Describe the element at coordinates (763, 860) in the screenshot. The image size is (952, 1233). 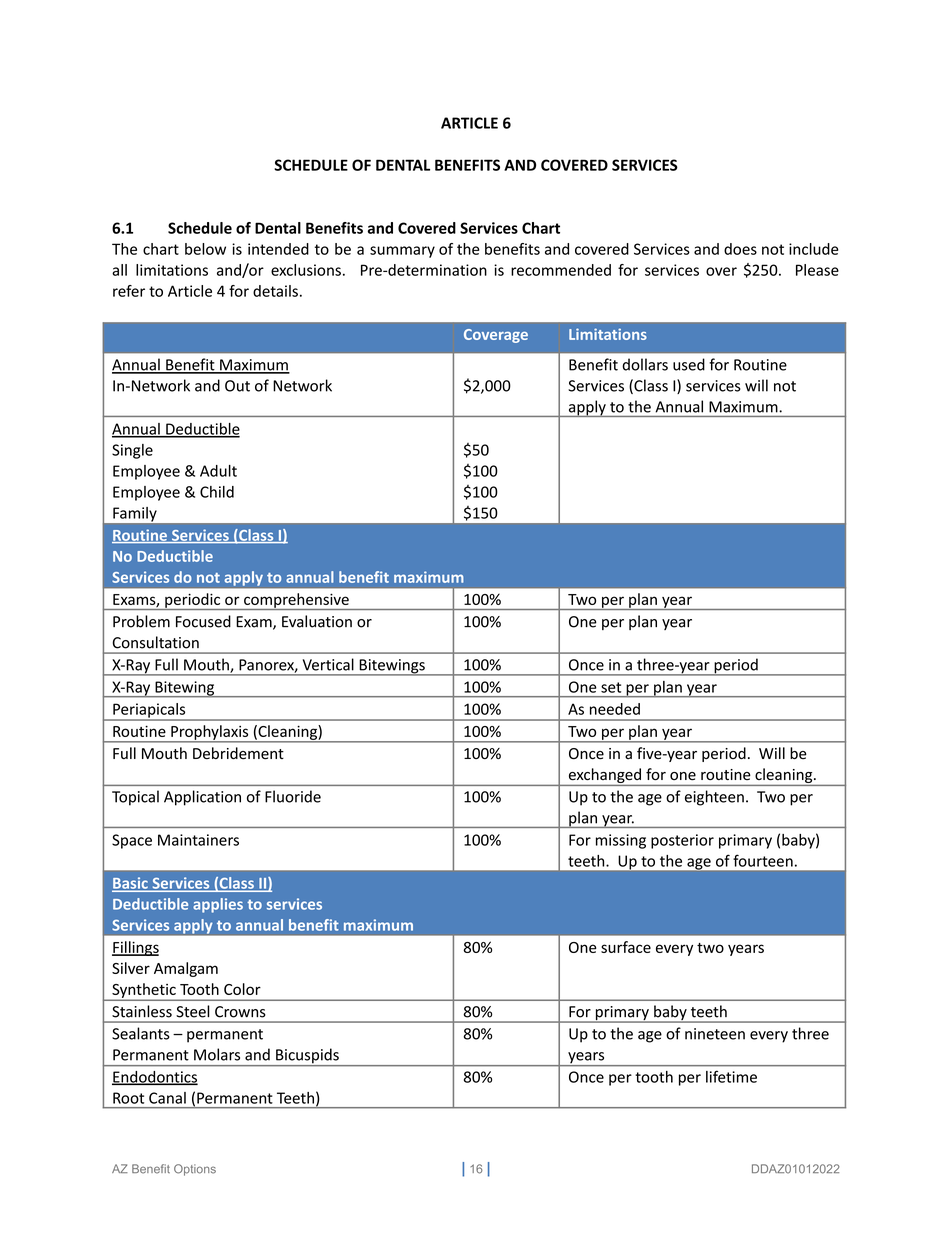
I see `fourteen` at that location.
